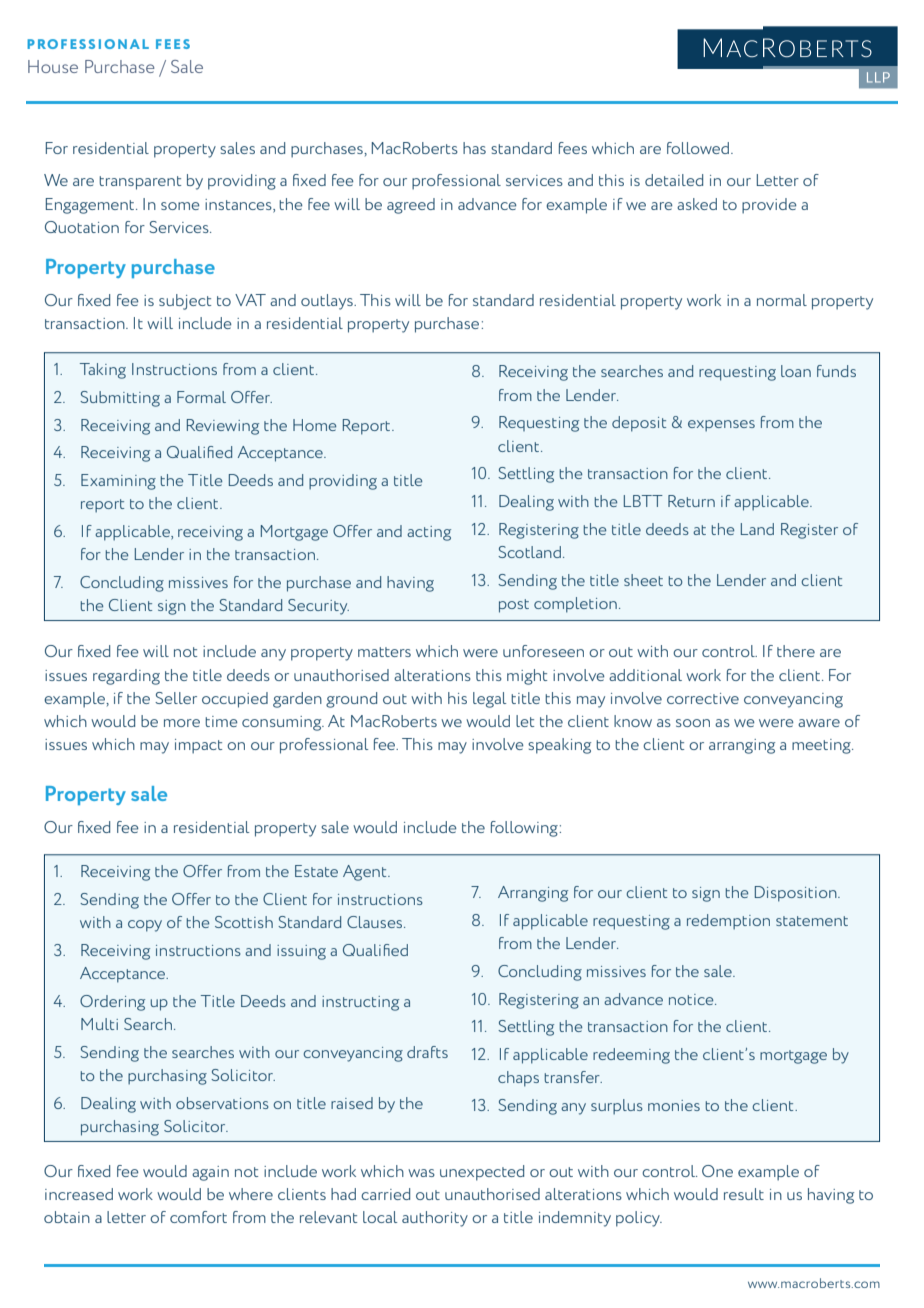  I want to click on followed, so click(698, 148).
